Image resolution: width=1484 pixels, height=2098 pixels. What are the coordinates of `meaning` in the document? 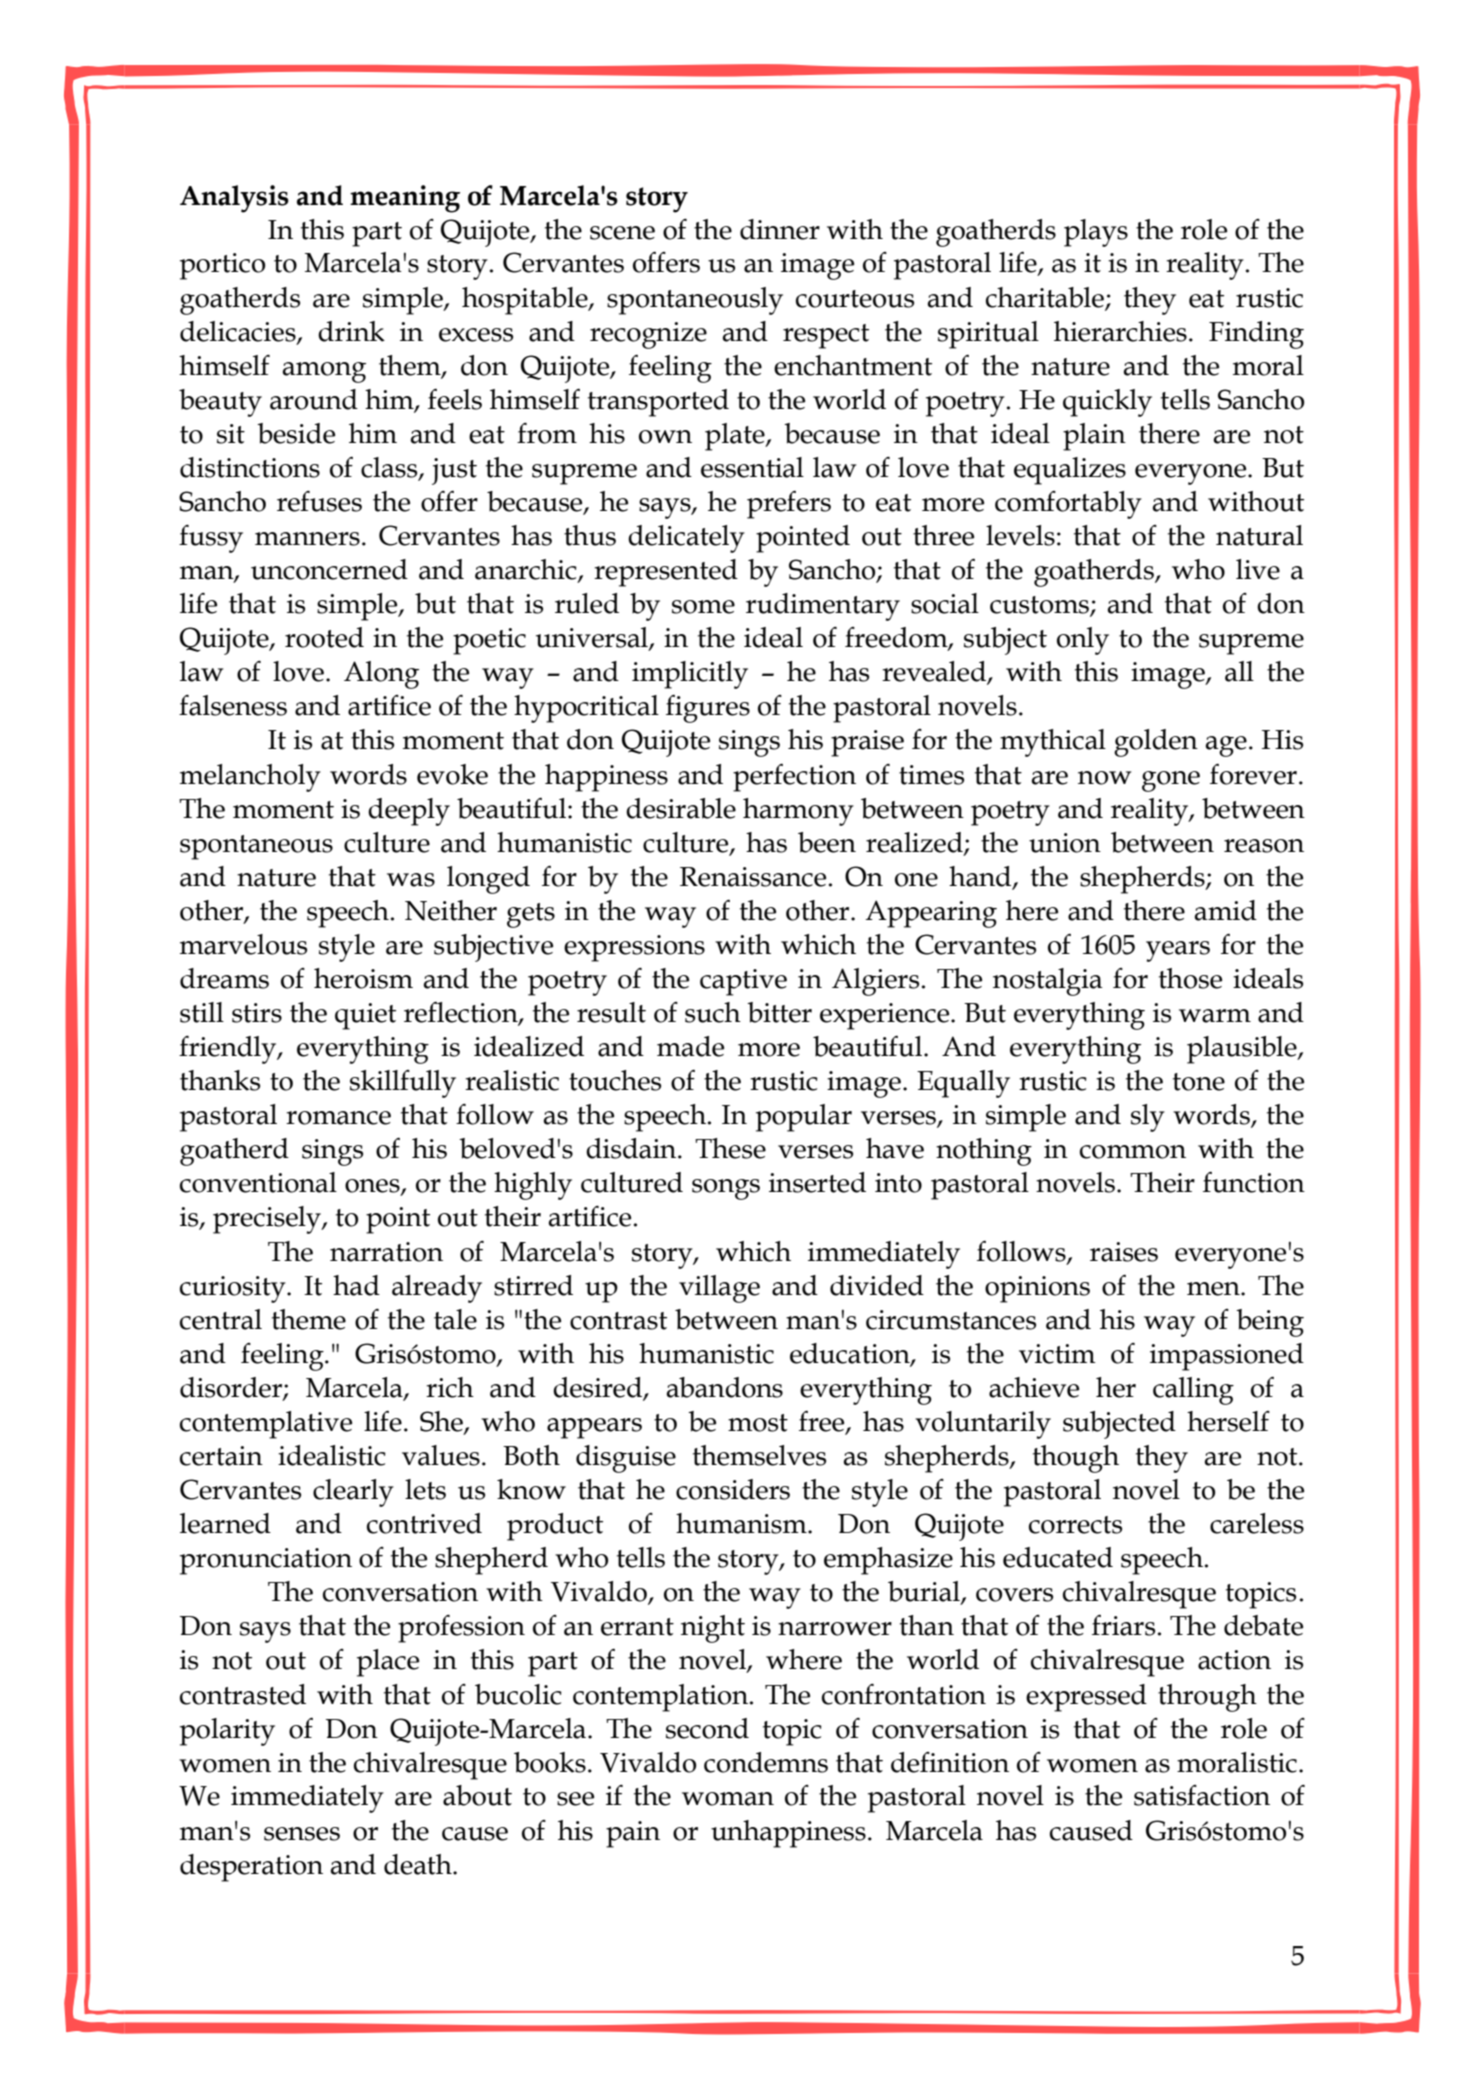 It's located at (405, 199).
